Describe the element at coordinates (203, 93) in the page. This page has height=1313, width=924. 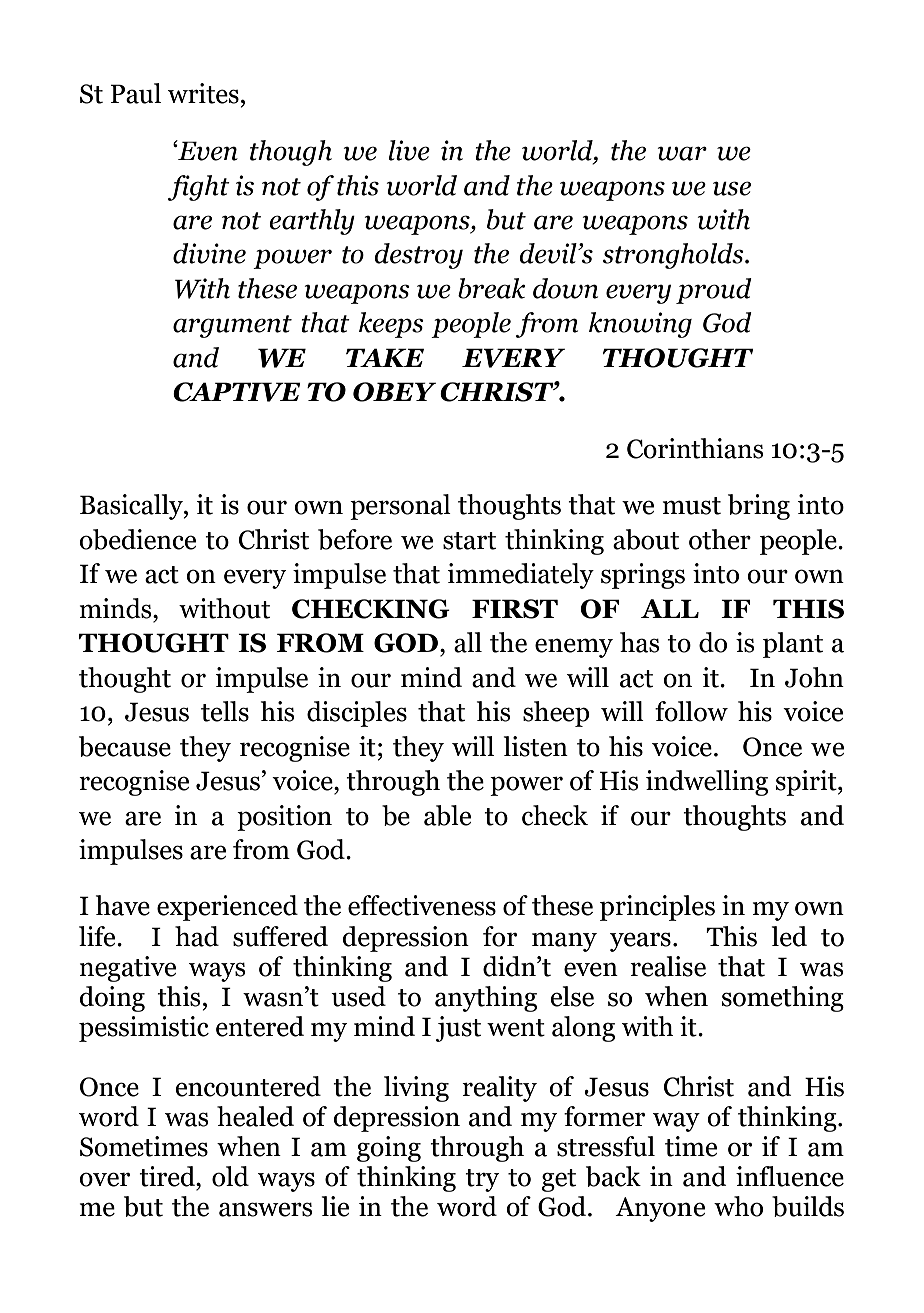
I see `writes` at that location.
